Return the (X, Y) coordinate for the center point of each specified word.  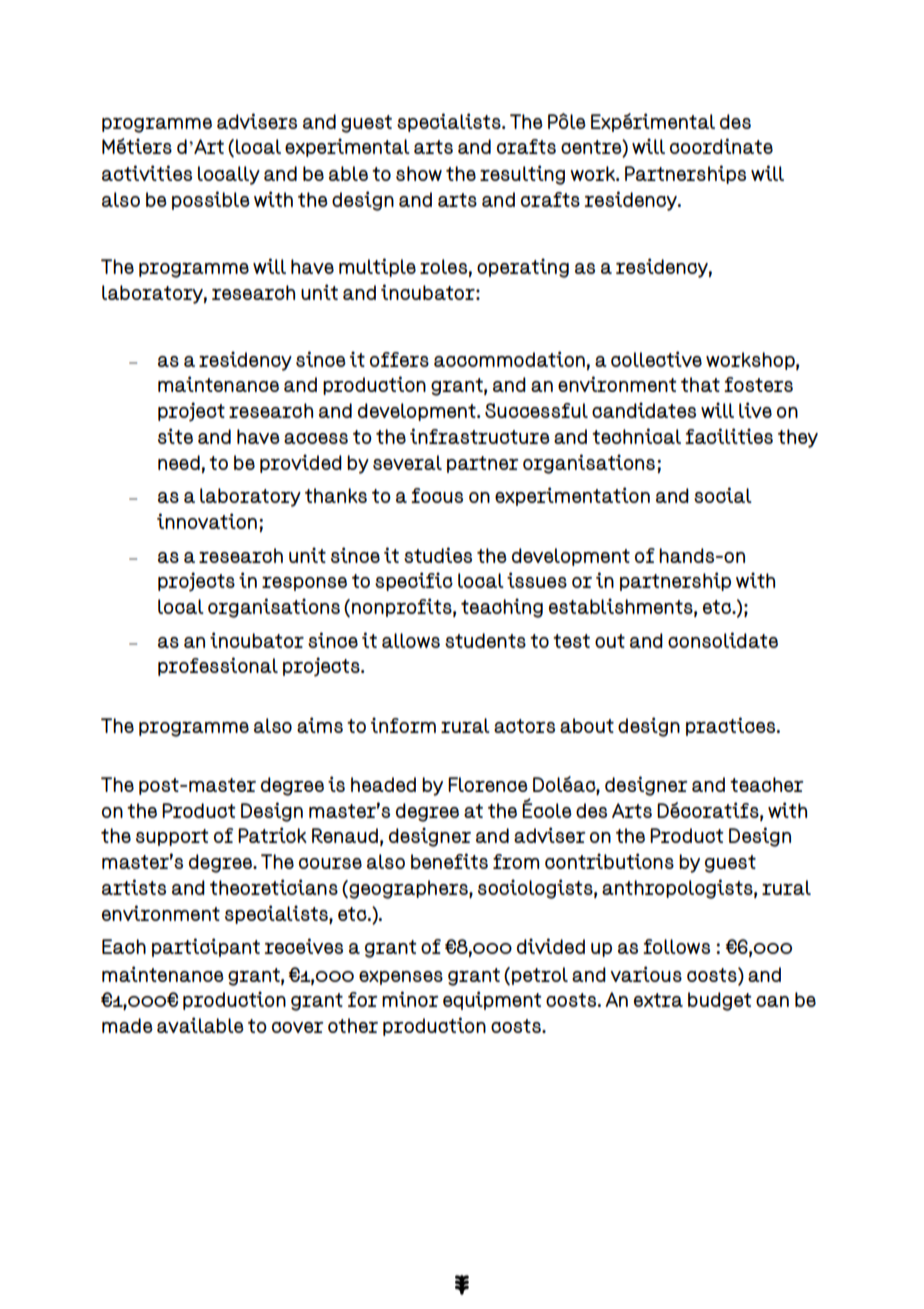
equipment (492, 1000)
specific (414, 581)
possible (211, 200)
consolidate (723, 640)
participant (206, 947)
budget (720, 1001)
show (419, 173)
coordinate (721, 146)
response (304, 584)
